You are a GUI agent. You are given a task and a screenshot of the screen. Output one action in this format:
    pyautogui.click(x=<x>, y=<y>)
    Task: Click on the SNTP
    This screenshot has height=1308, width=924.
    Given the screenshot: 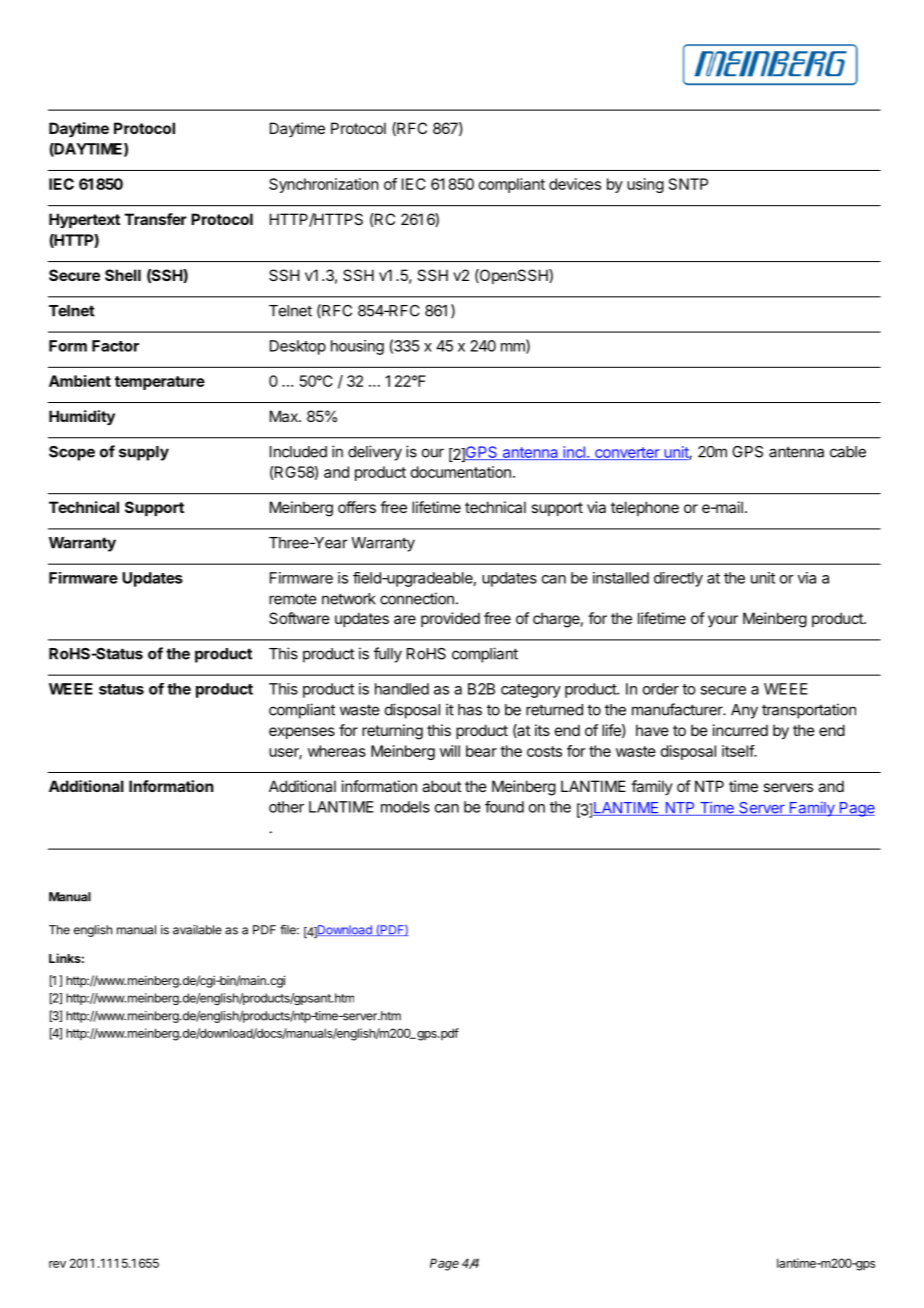 What is the action you would take?
    pyautogui.click(x=688, y=184)
